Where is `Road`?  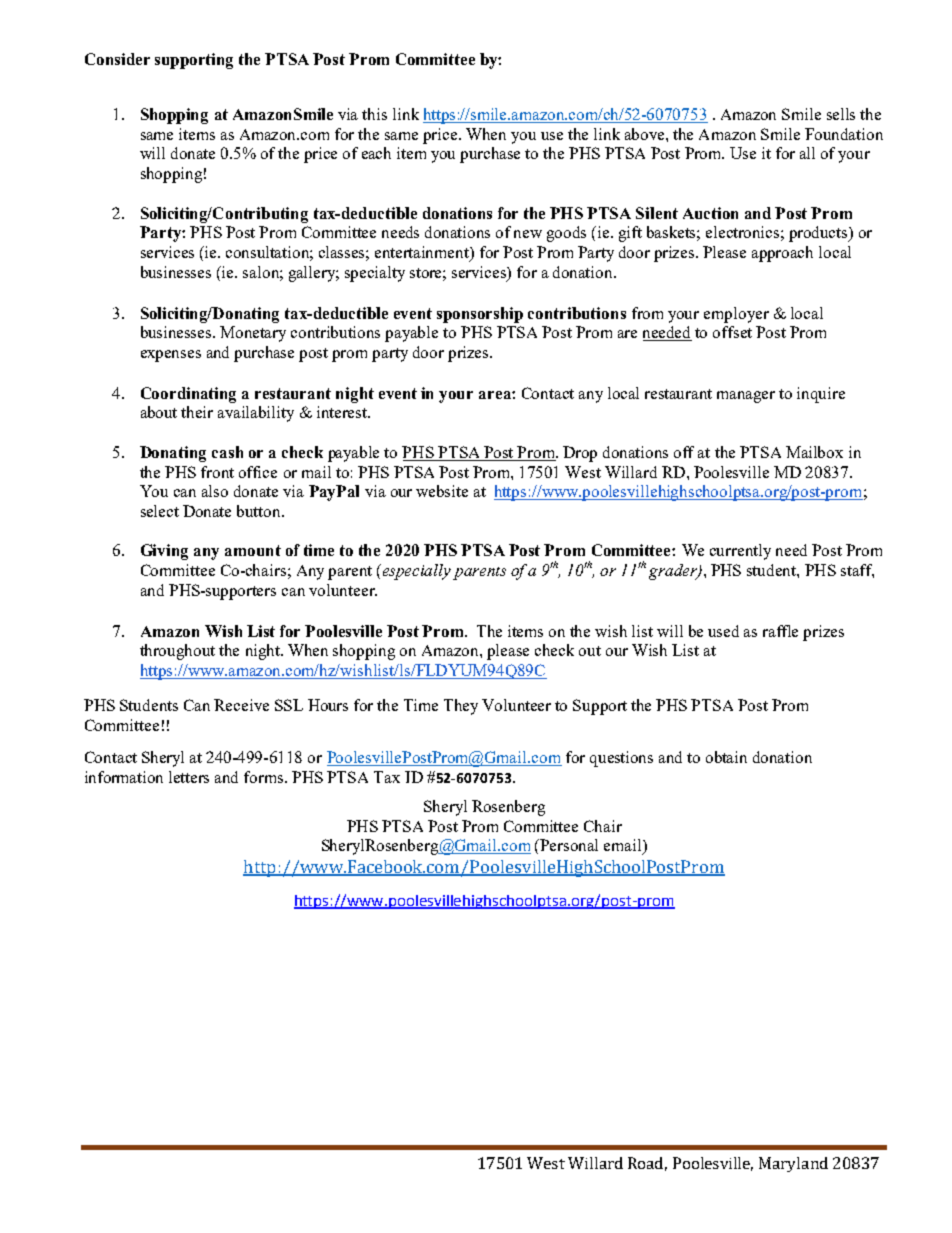 Road is located at coordinates (647, 1164).
